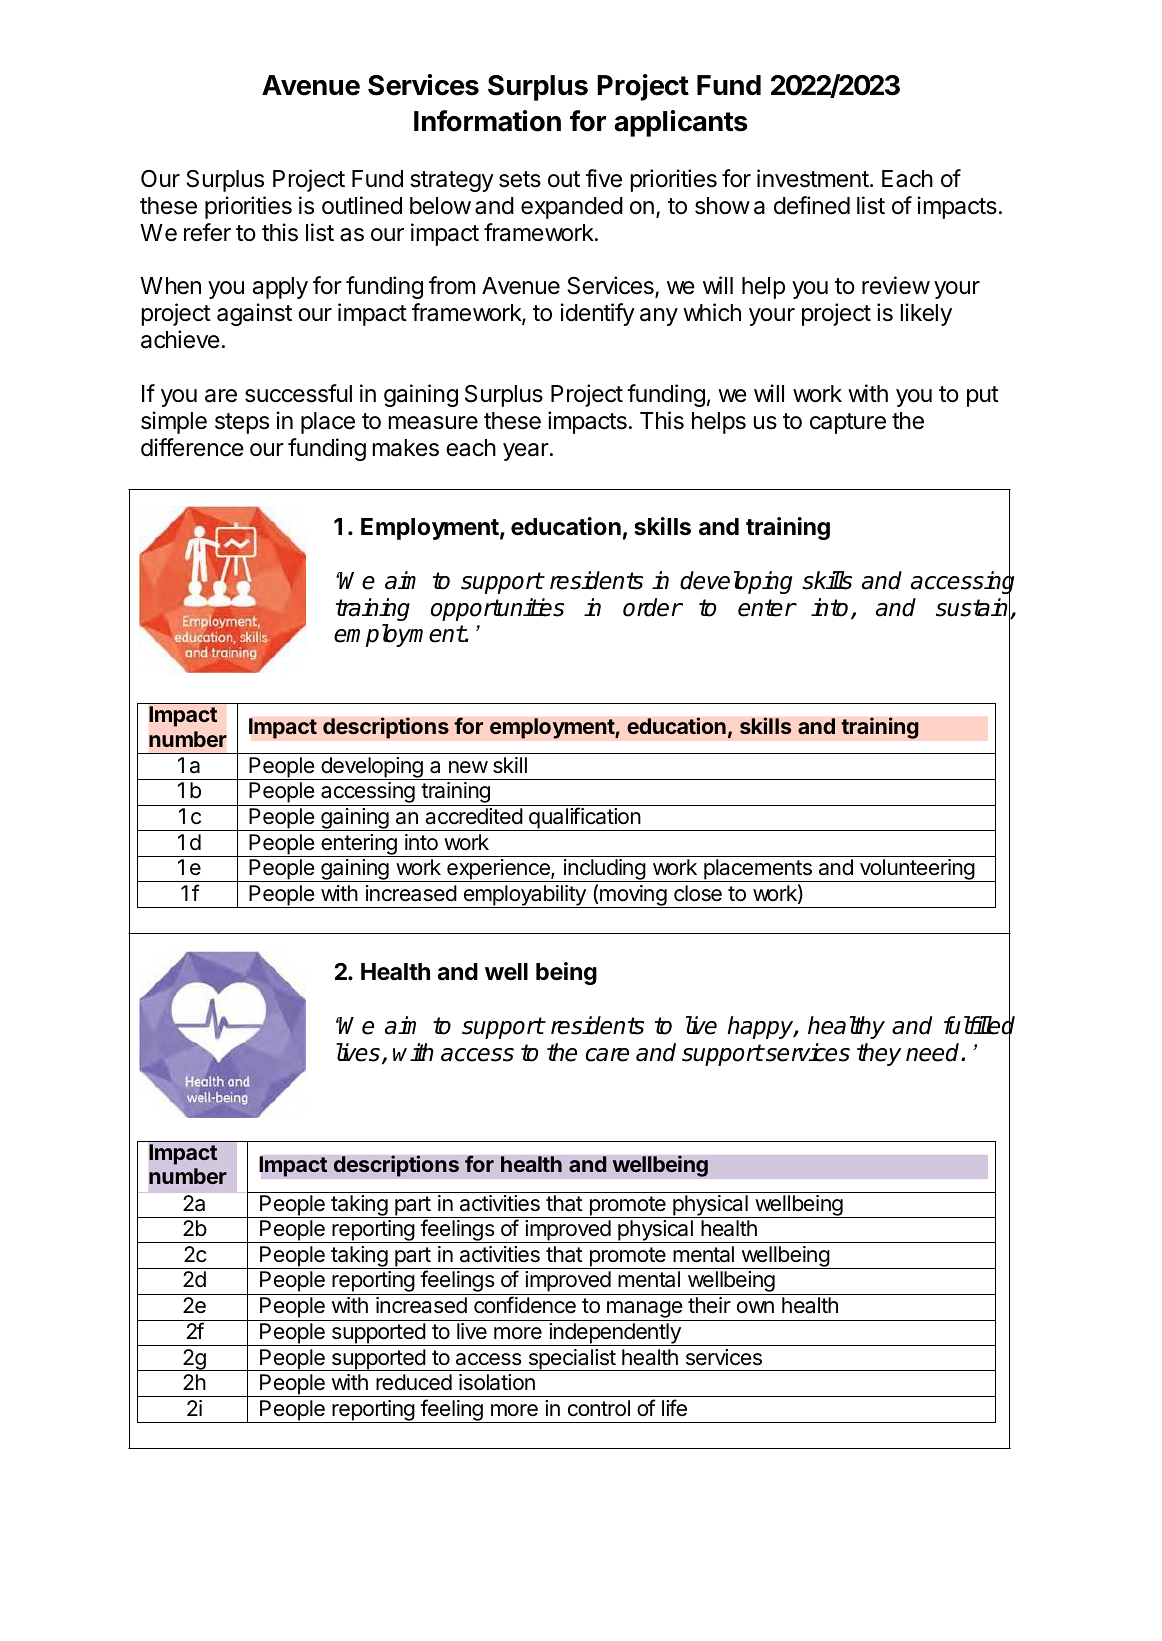 This screenshot has width=1162, height=1641. Describe the element at coordinates (468, 767) in the screenshot. I see `new` at that location.
